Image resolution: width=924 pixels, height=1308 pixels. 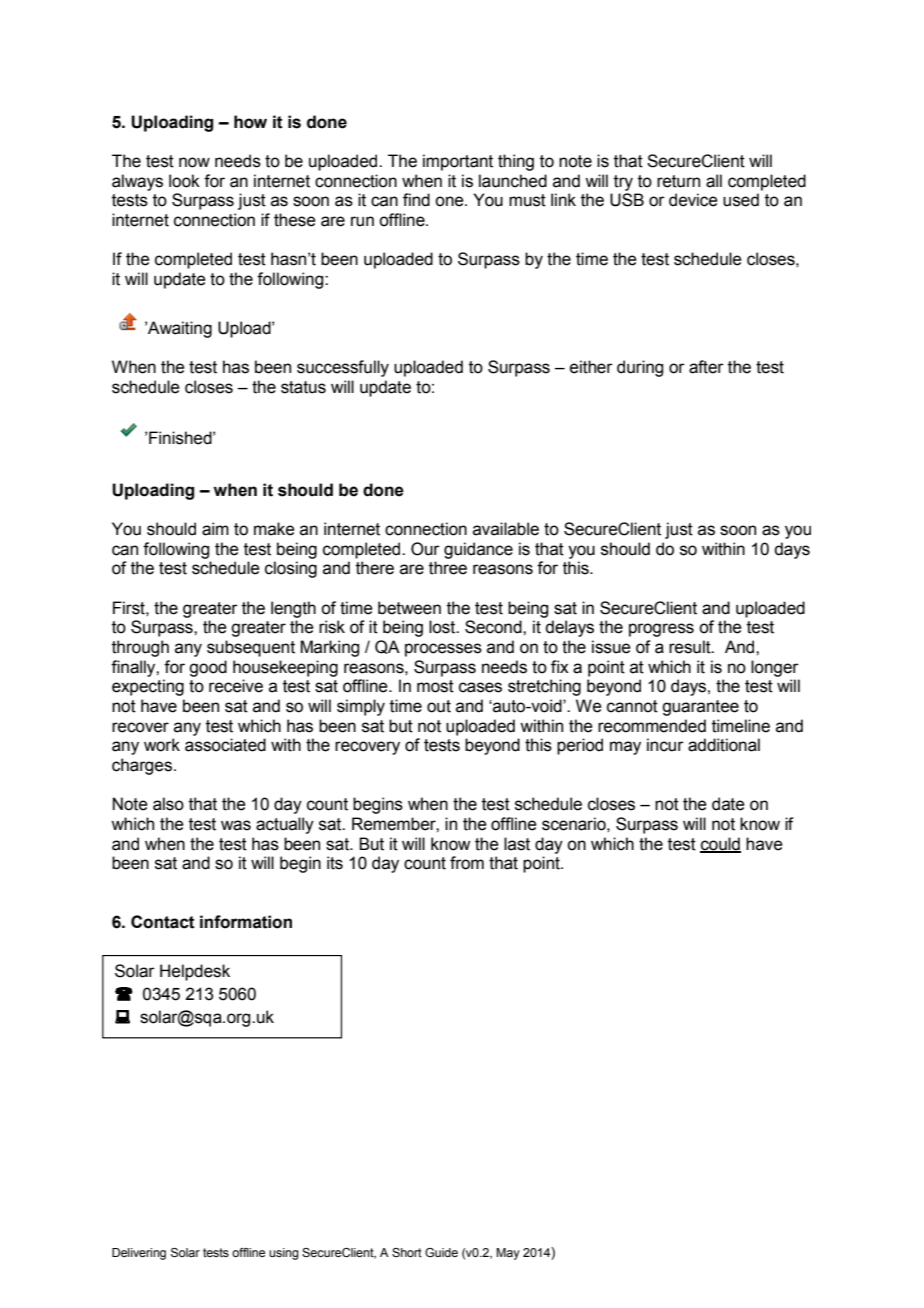 What do you see at coordinates (441, 1252) in the screenshot?
I see `Guide` at bounding box center [441, 1252].
